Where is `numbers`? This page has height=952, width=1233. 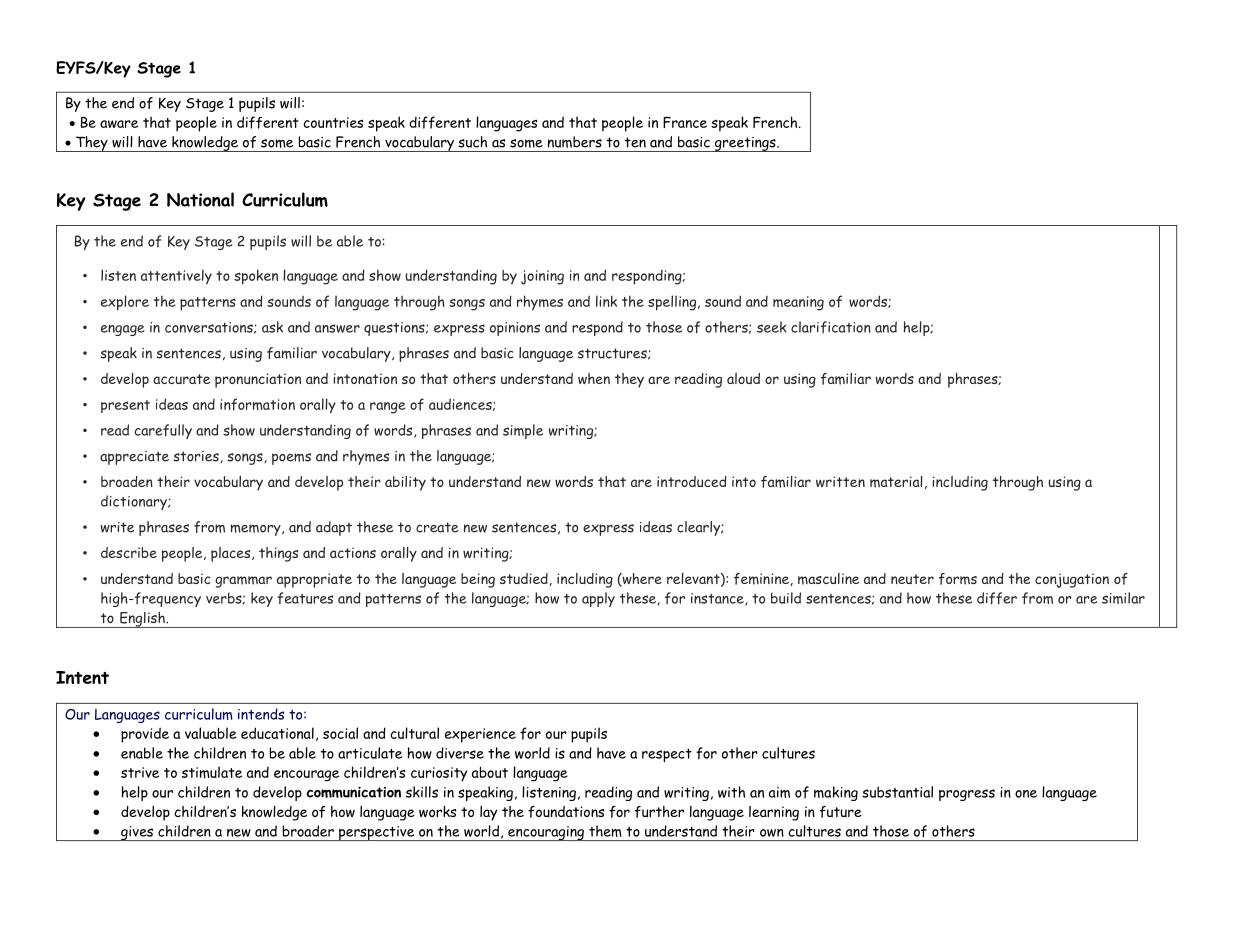
numbers is located at coordinates (575, 142).
